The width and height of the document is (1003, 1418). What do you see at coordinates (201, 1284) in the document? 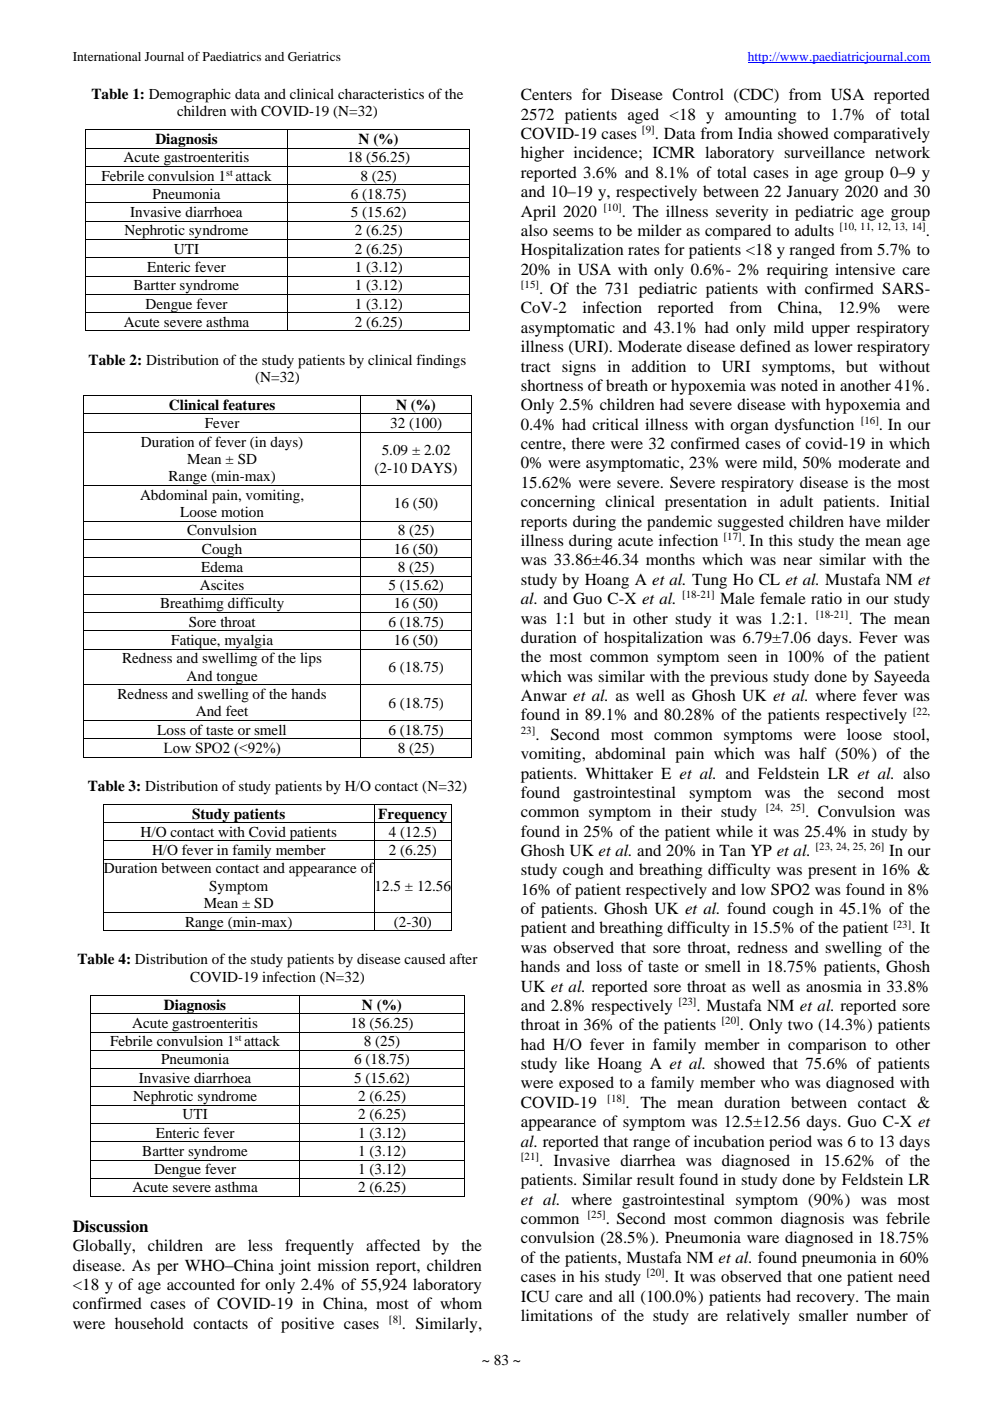
I see `accounted` at bounding box center [201, 1284].
